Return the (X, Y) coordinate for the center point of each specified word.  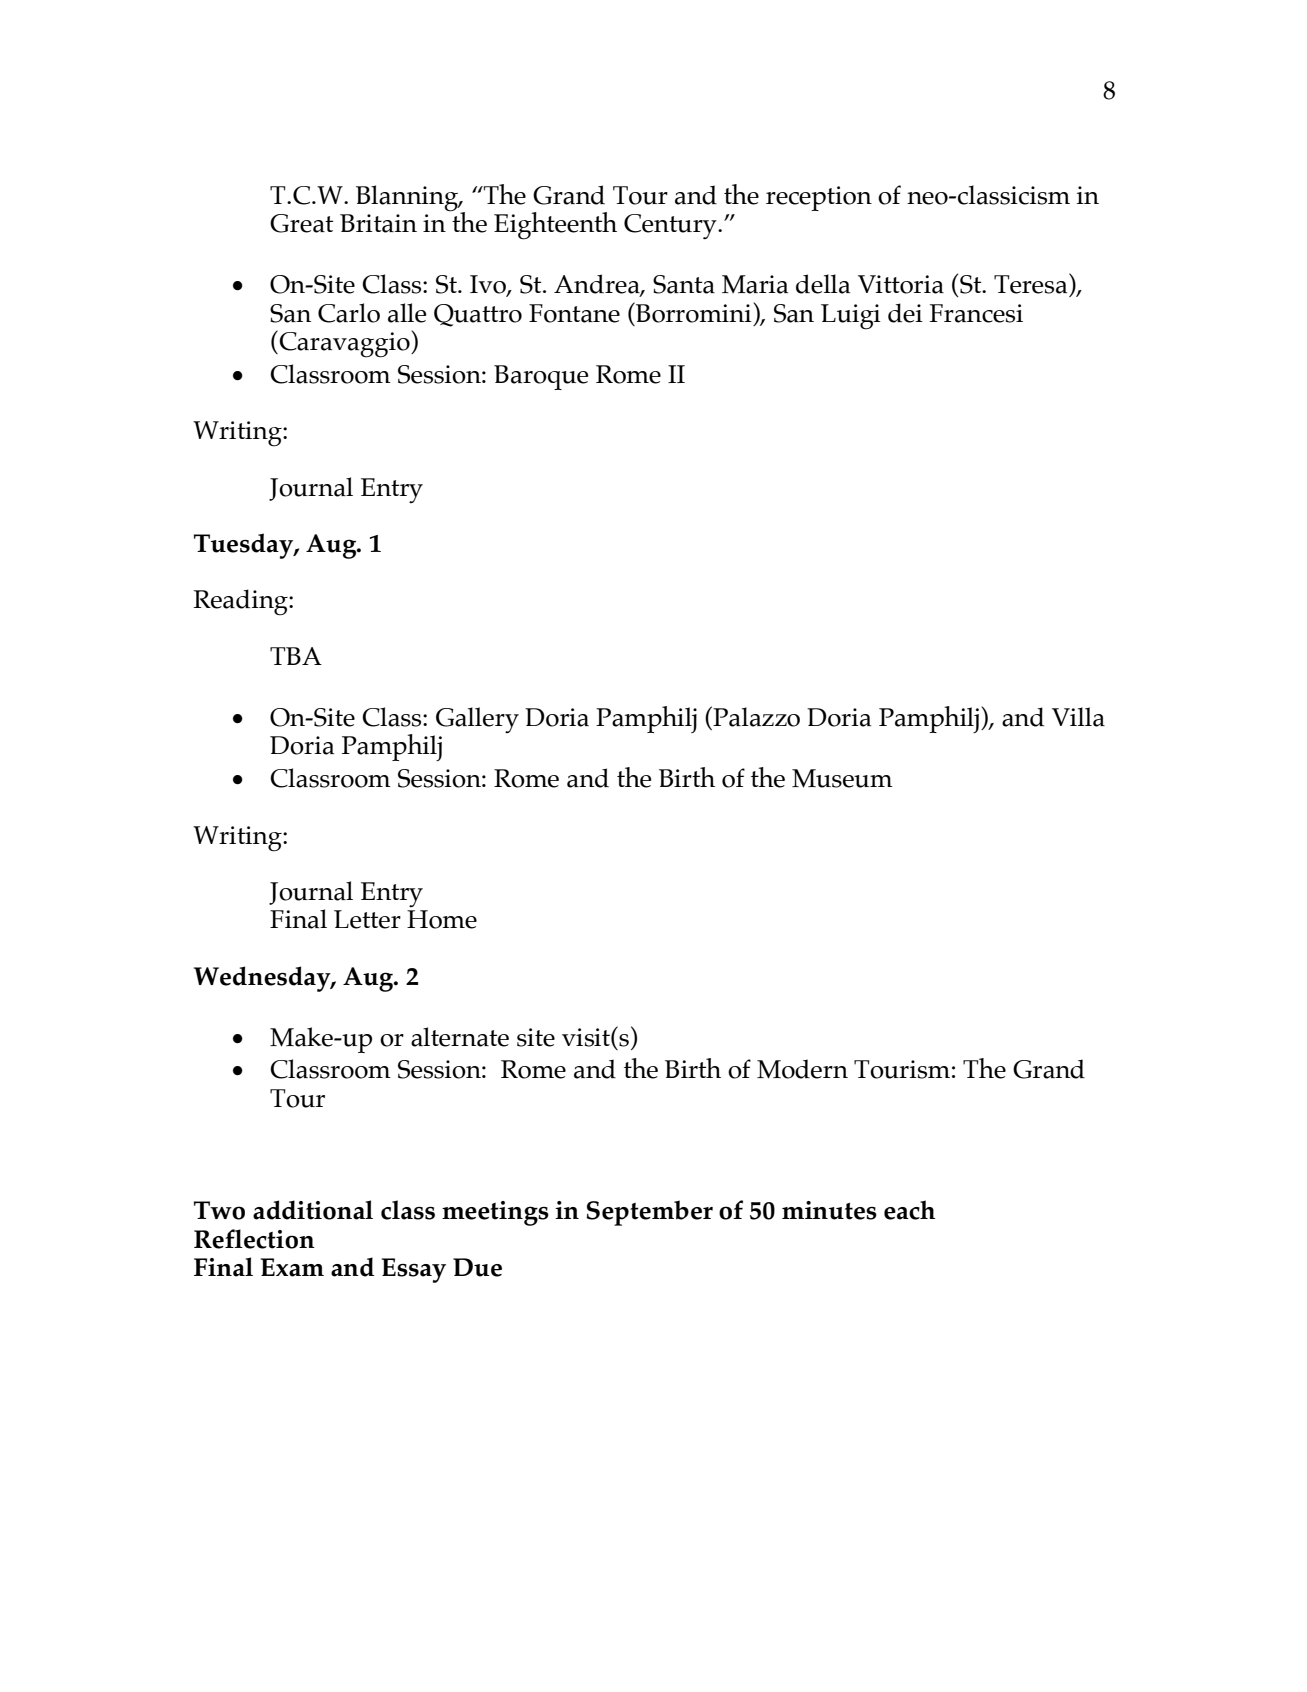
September (649, 1213)
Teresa (1032, 283)
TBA (296, 656)
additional (313, 1210)
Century (671, 226)
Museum (842, 778)
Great (301, 223)
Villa (1078, 717)
